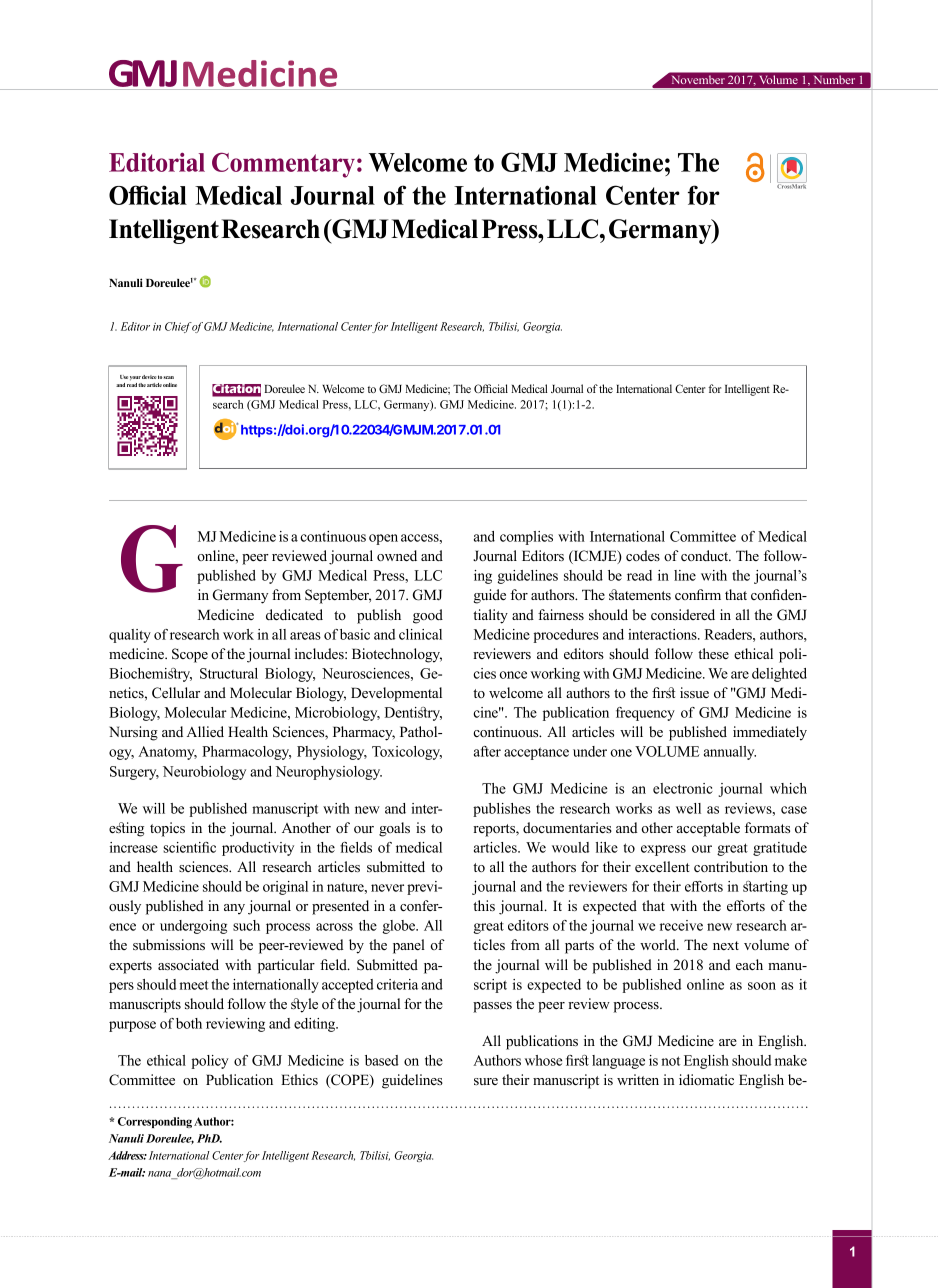  Describe the element at coordinates (486, 1081) in the page. I see `sure` at that location.
